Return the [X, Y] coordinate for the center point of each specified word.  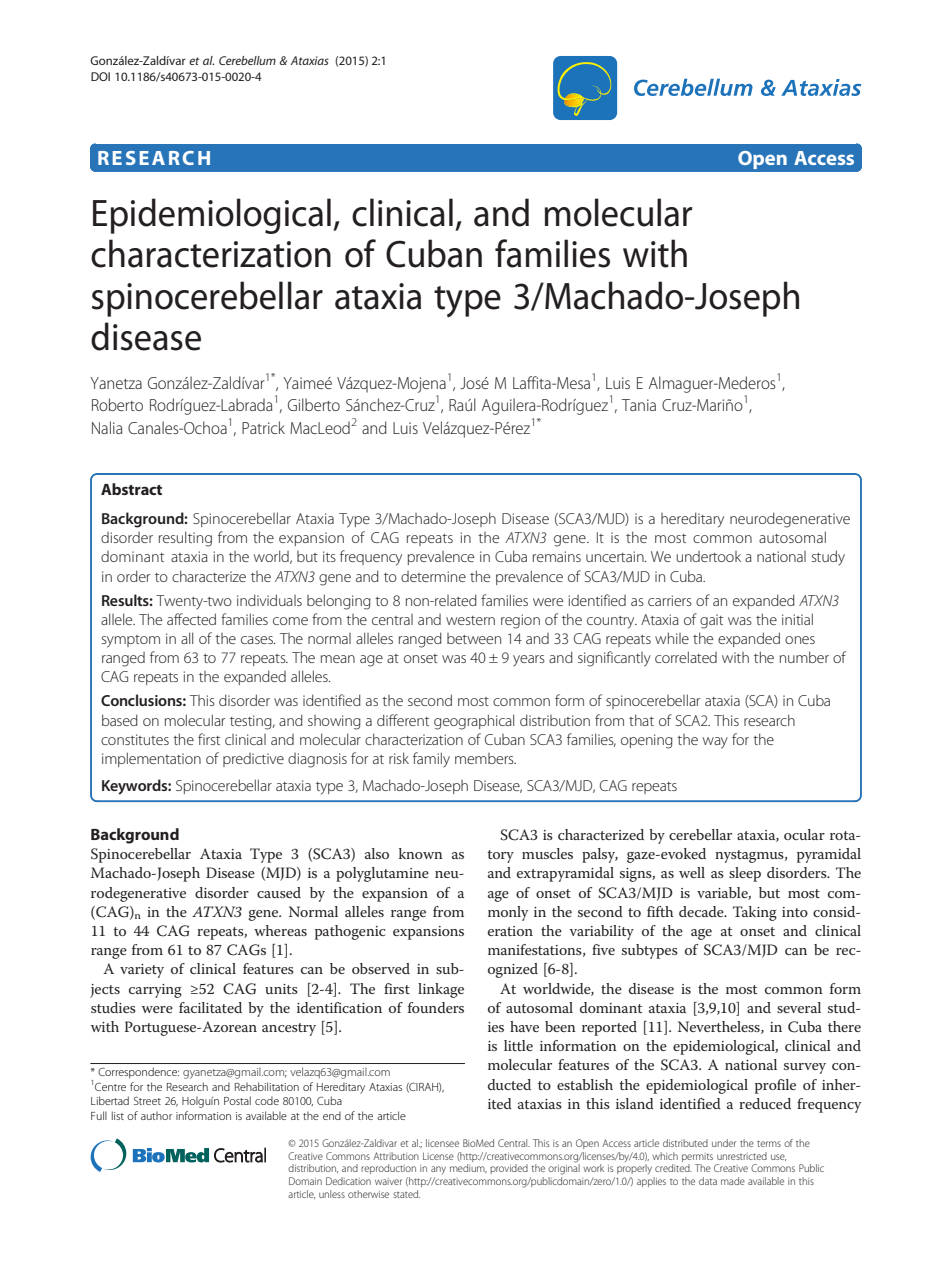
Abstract [131, 489]
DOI [100, 76]
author [156, 1115]
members [485, 758]
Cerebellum [247, 60]
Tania [639, 405]
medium [468, 1168]
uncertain [616, 556]
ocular [804, 834]
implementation [151, 759]
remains [557, 556]
